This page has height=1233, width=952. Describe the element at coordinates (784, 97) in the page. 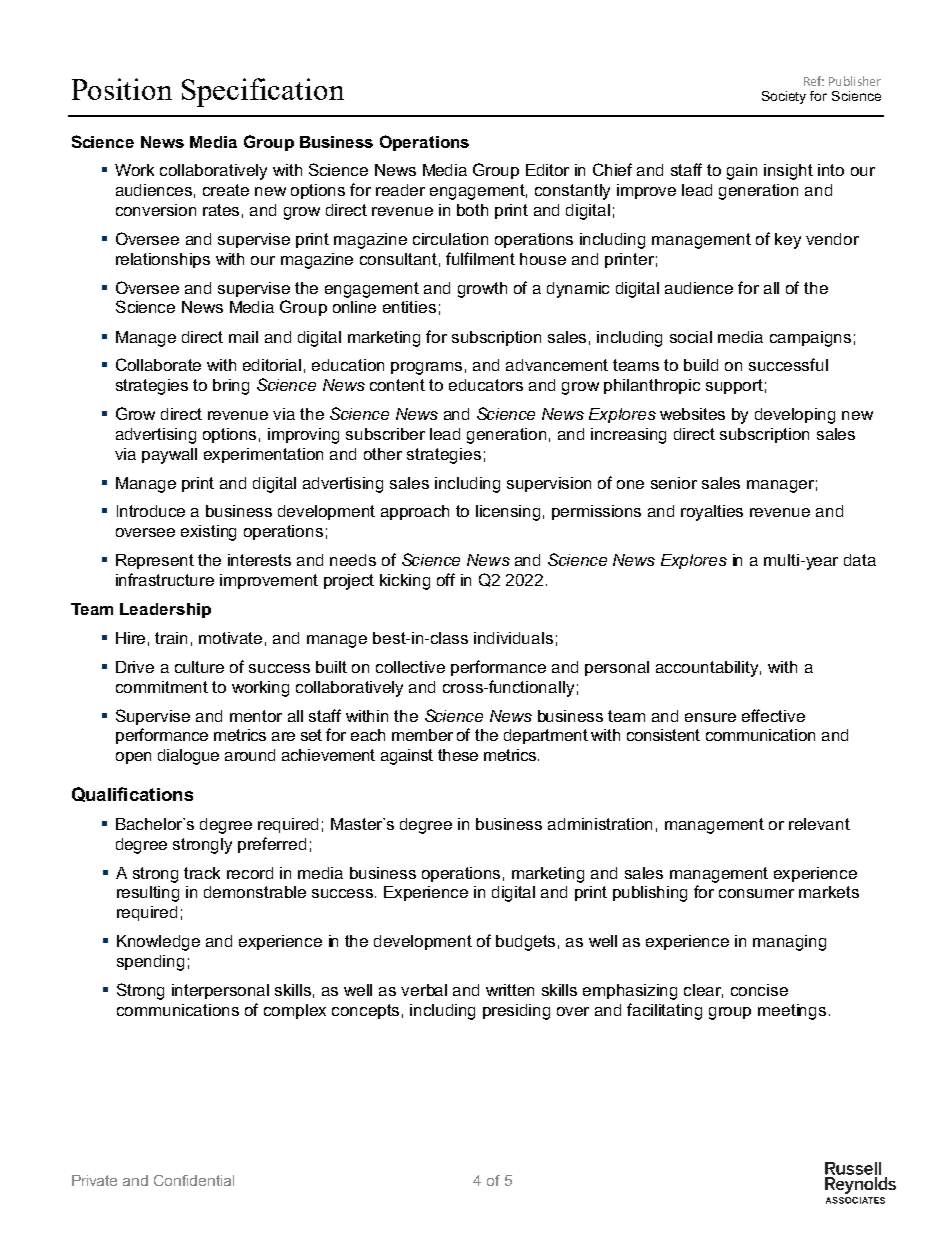

I see `Society` at that location.
